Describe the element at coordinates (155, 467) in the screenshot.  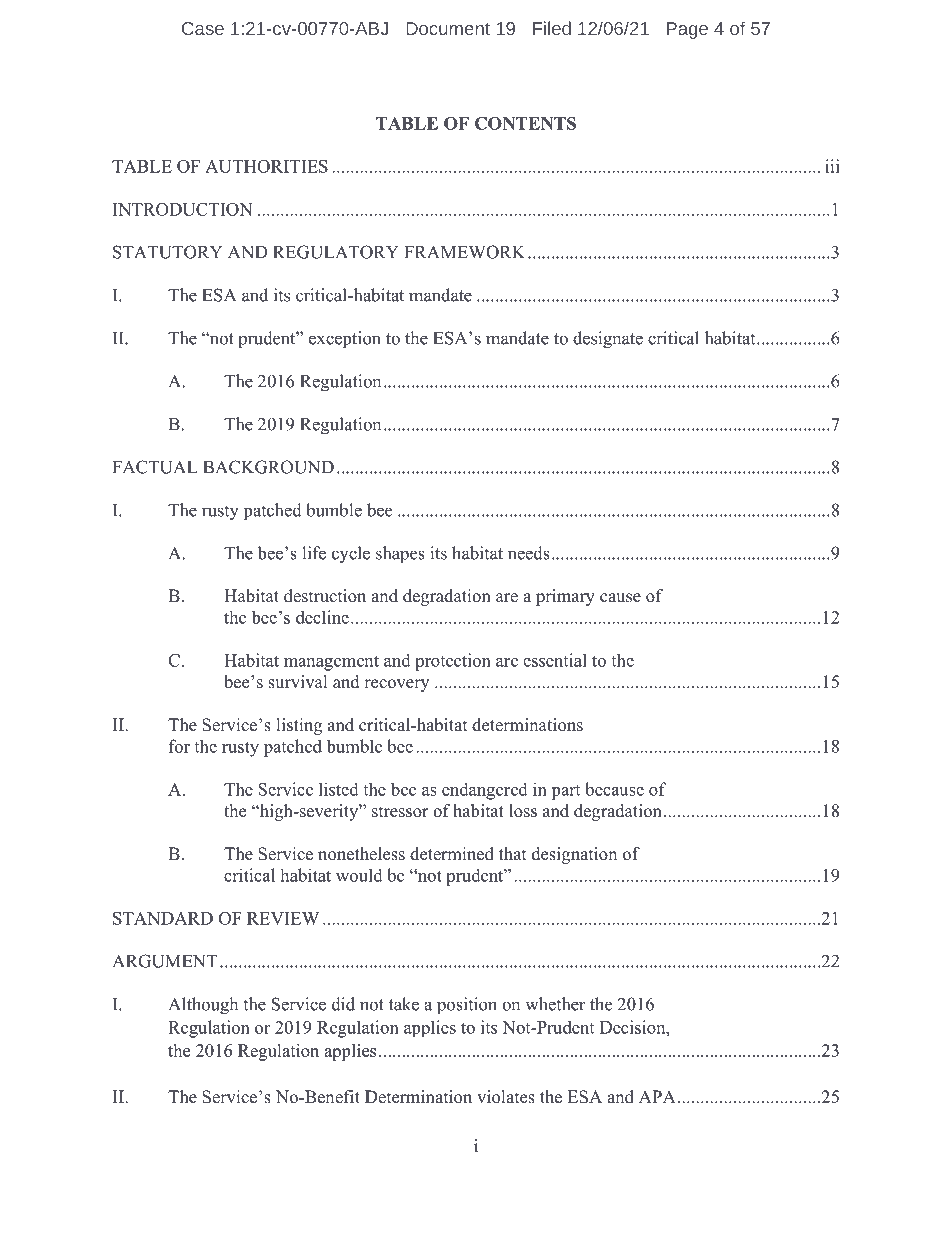
I see `FACTUAL` at that location.
